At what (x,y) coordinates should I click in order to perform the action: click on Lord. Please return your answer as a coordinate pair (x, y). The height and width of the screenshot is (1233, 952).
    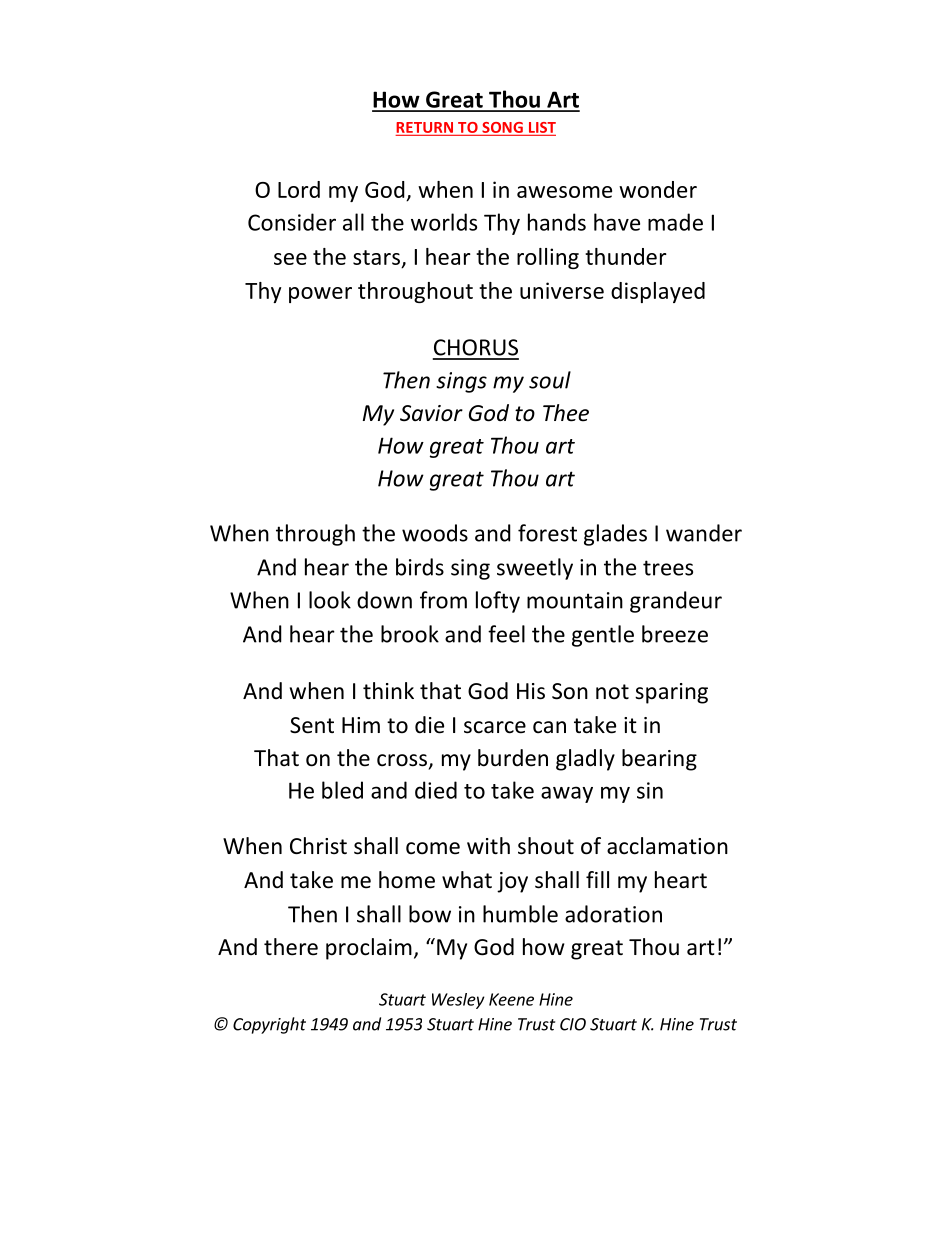
    Looking at the image, I should click on (299, 189).
